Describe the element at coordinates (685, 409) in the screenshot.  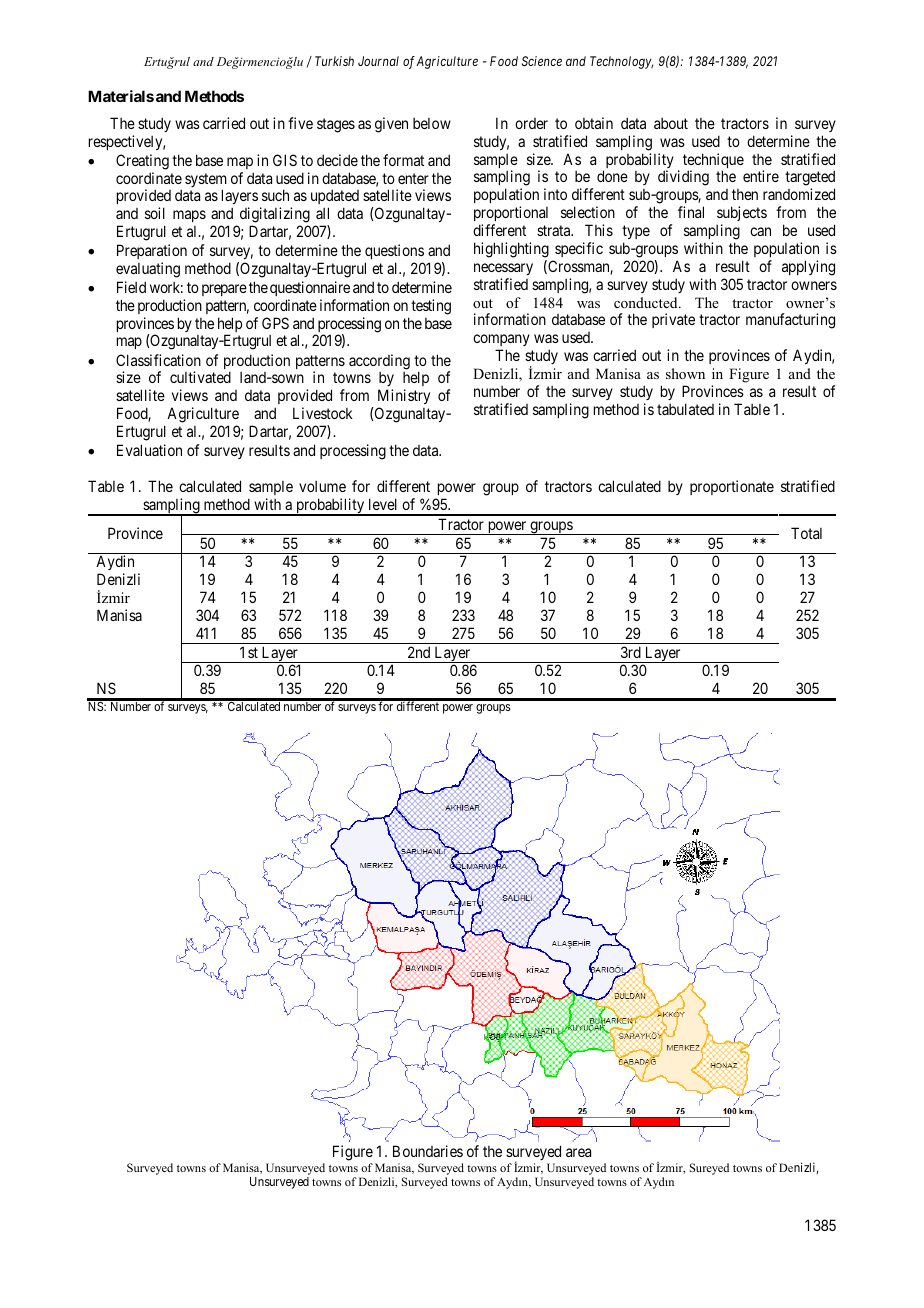
I see `tabulated` at that location.
